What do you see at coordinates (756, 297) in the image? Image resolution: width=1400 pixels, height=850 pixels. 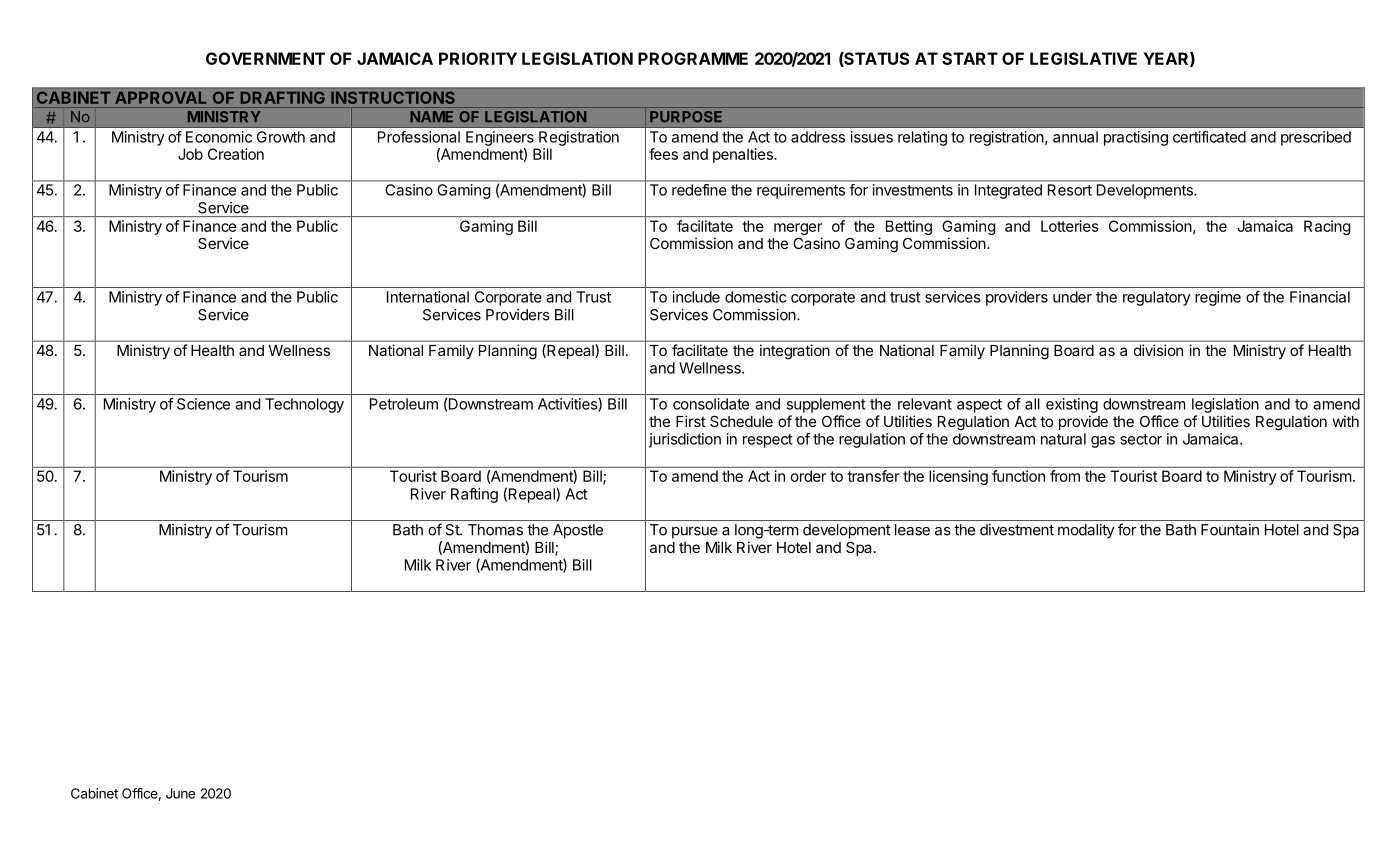 I see `domestic` at bounding box center [756, 297].
